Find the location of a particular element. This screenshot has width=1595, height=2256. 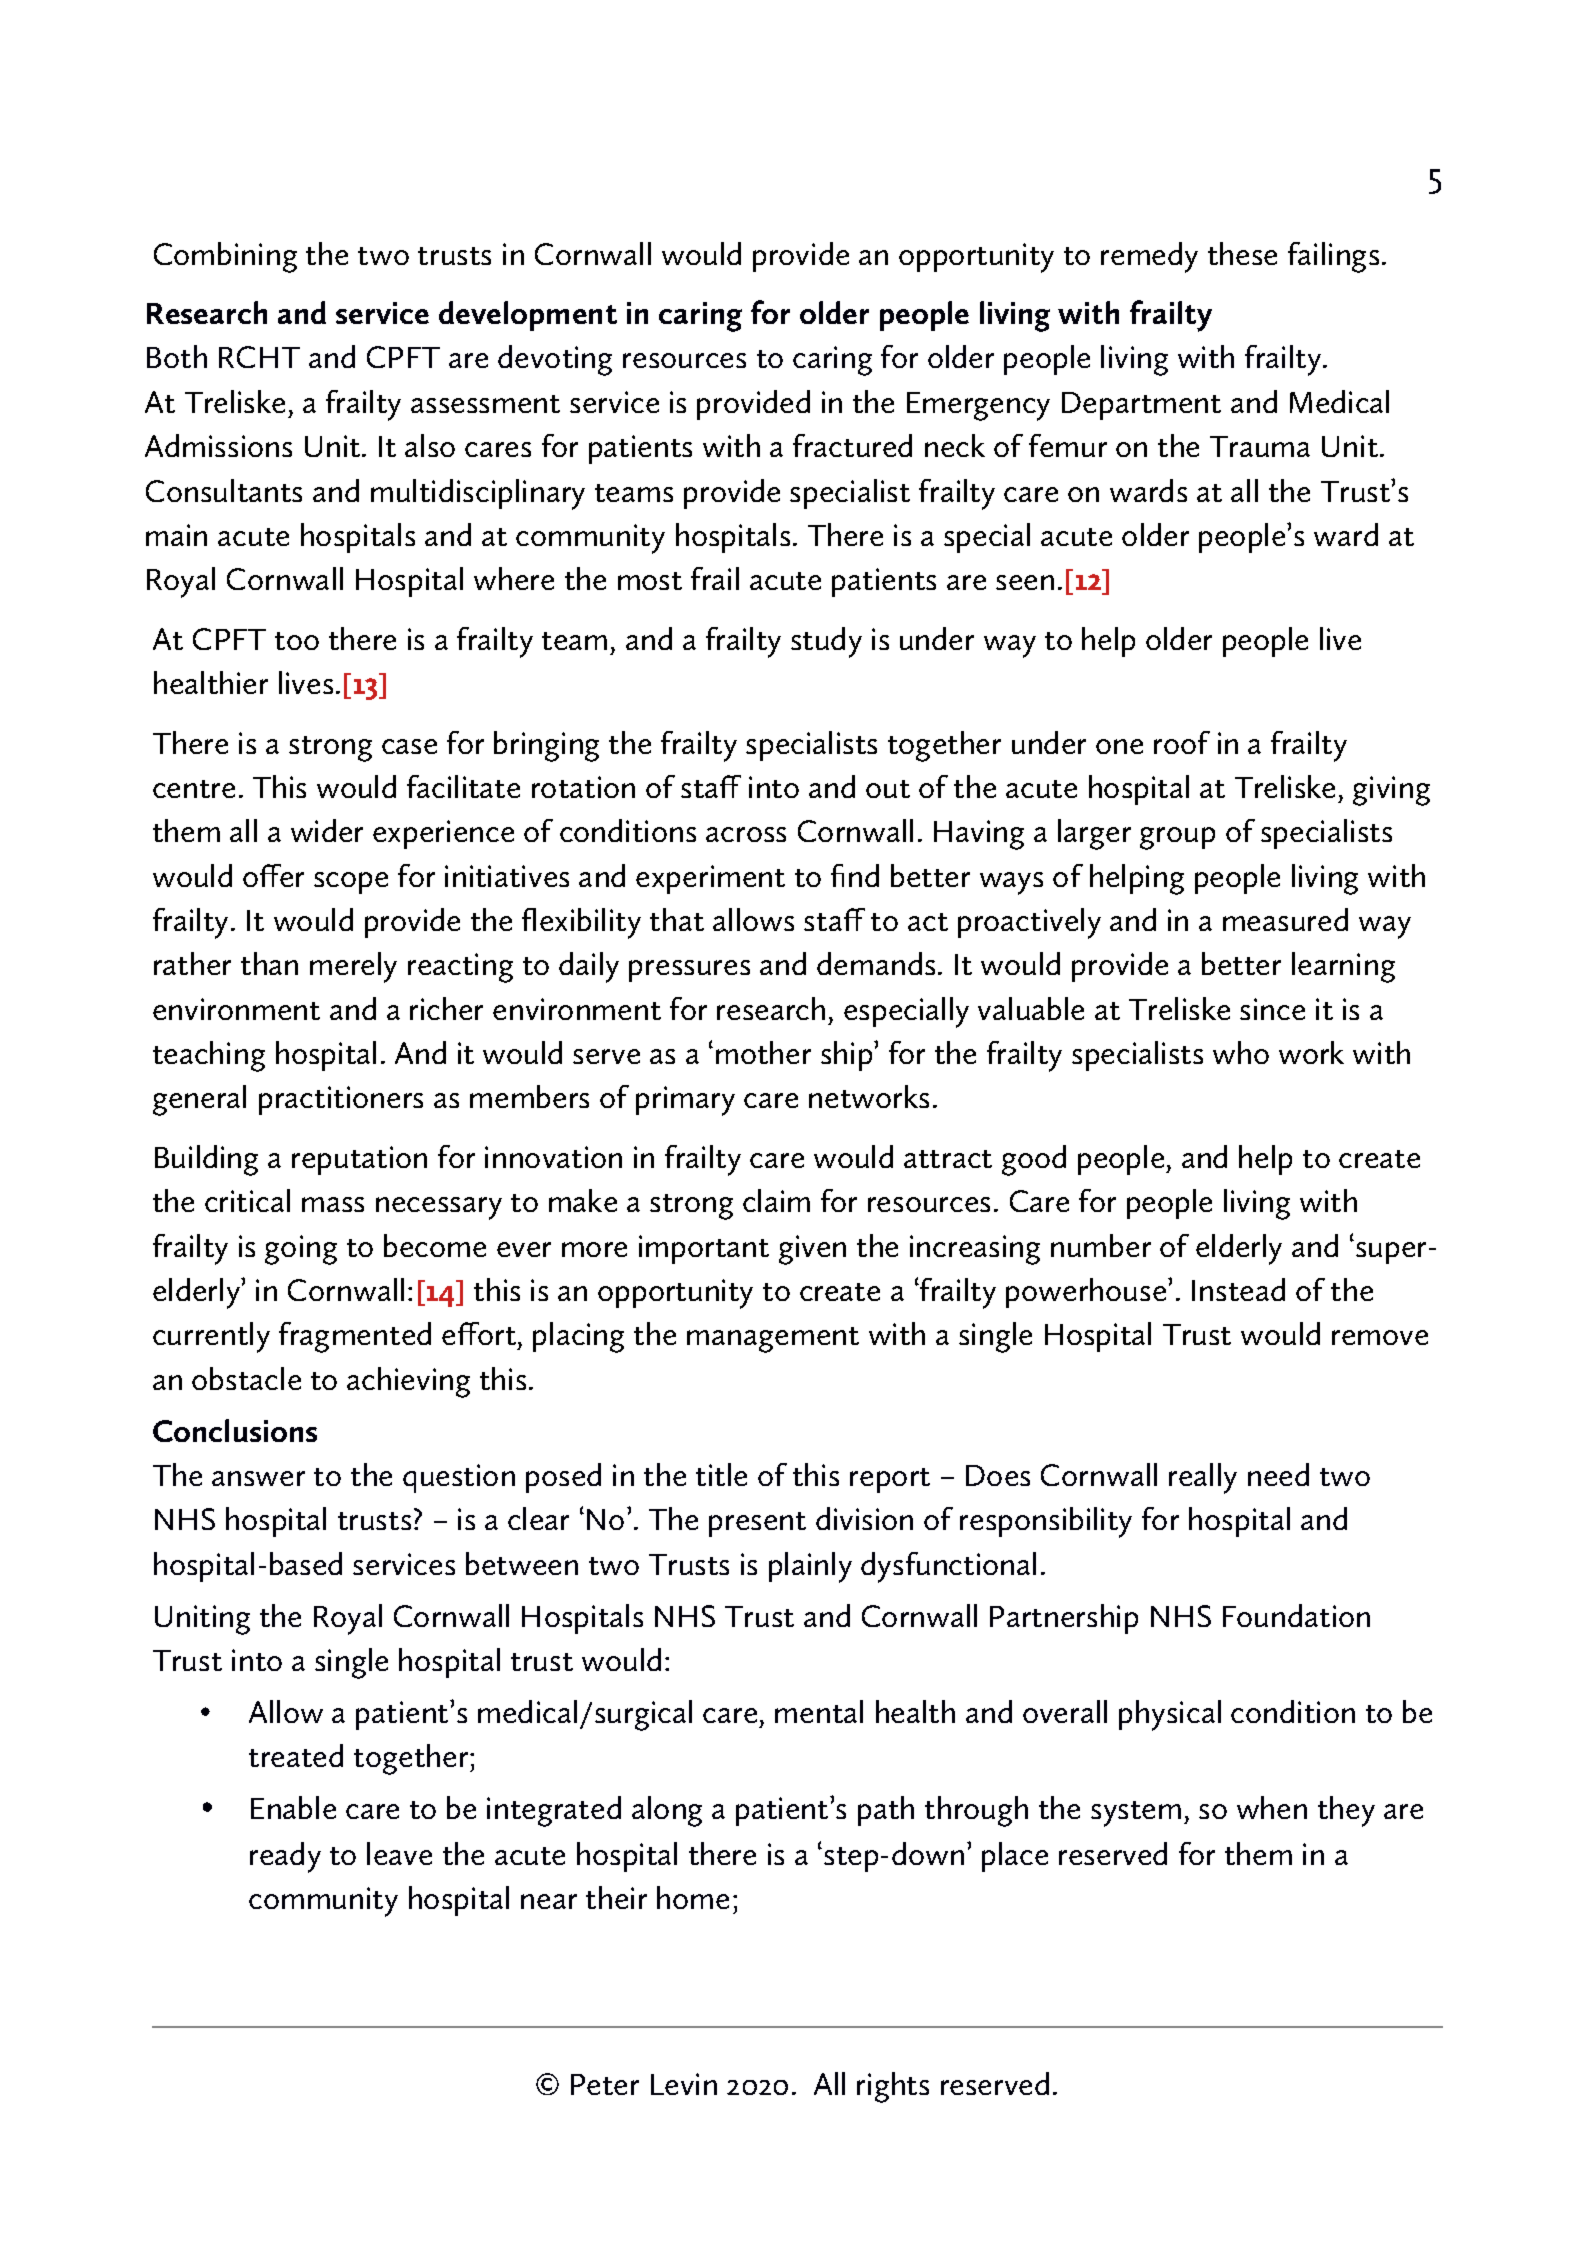

roof is located at coordinates (1182, 742).
